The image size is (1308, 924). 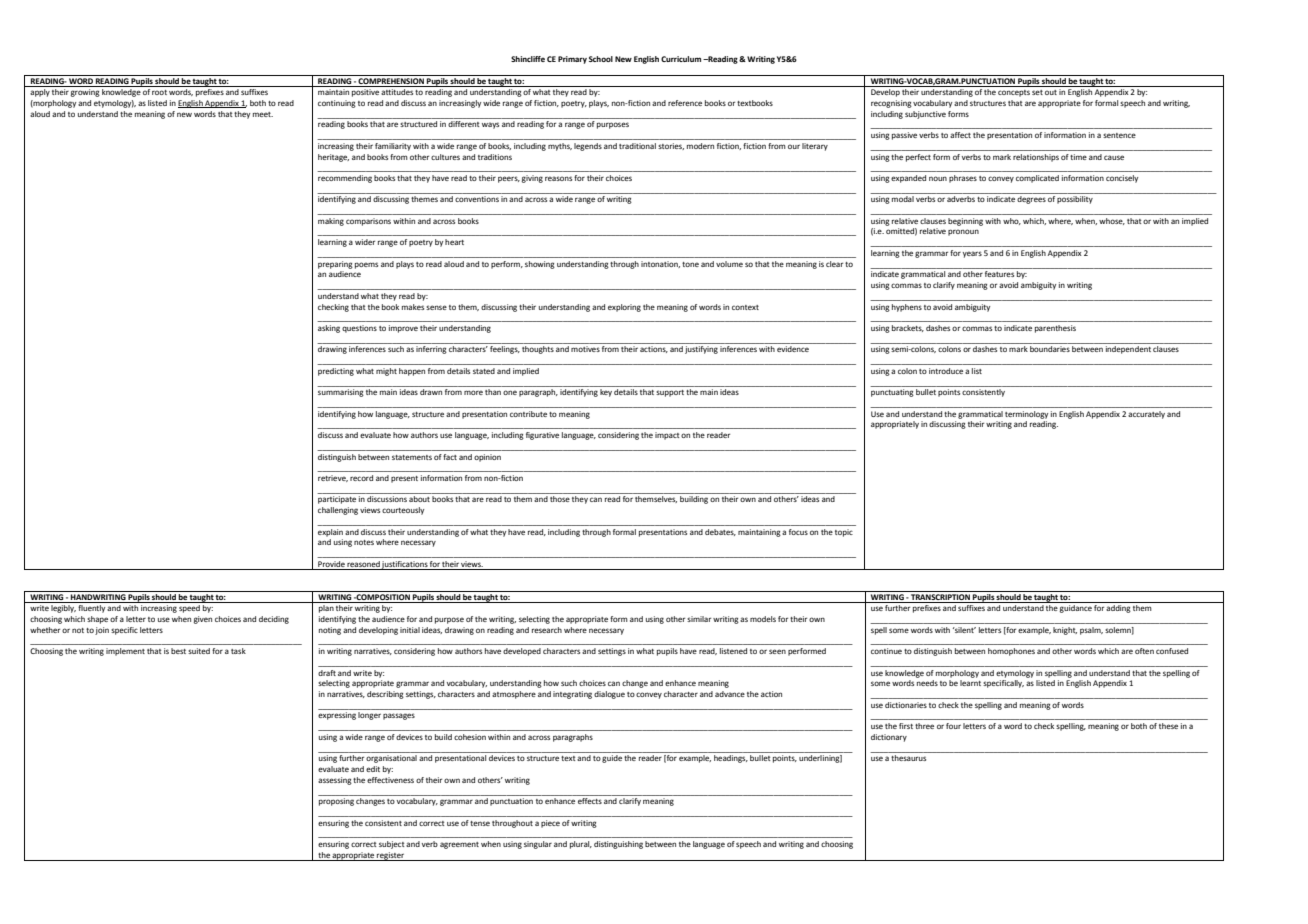 I want to click on similar, so click(x=699, y=619).
